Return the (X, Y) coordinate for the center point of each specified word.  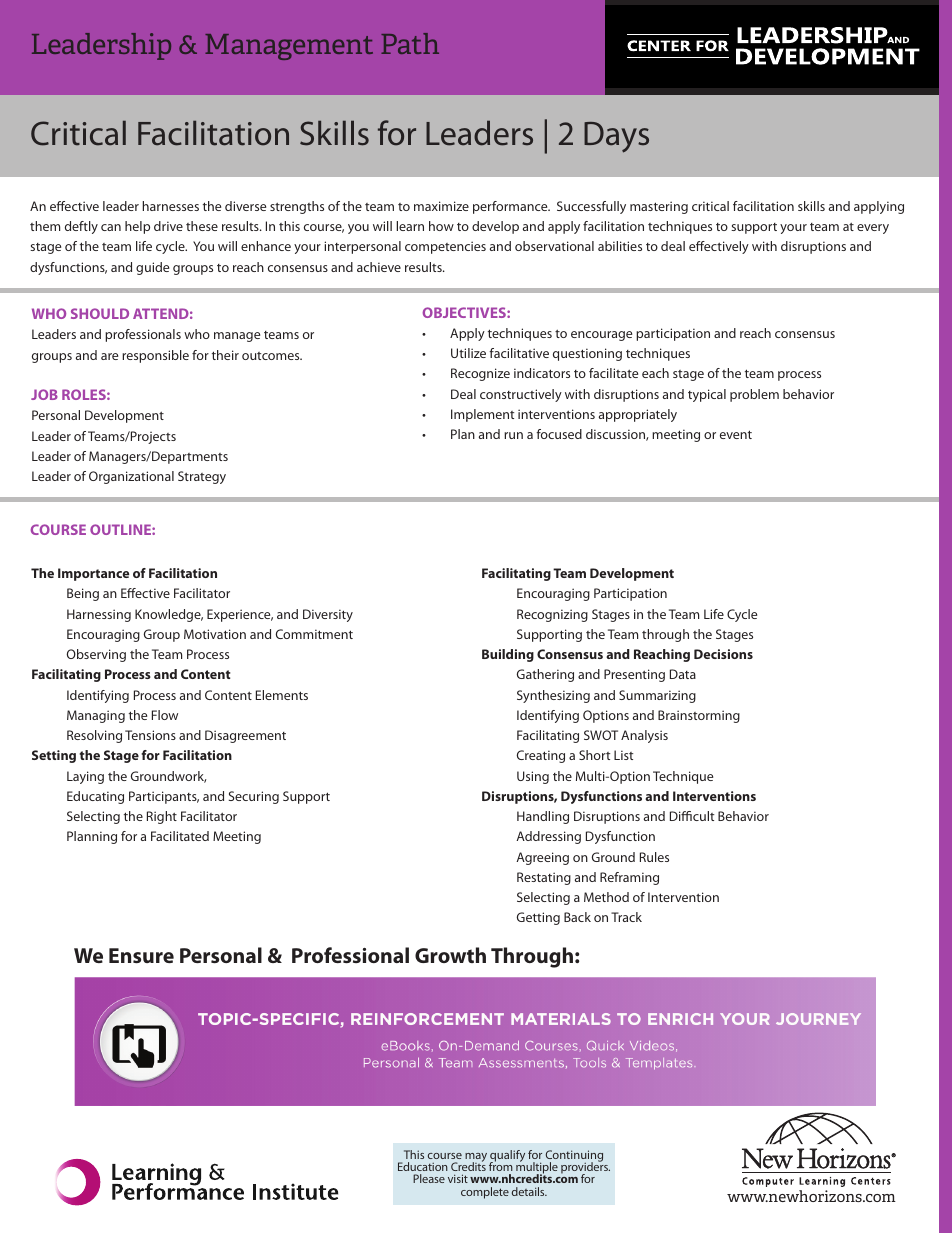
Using (533, 777)
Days (616, 137)
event (736, 434)
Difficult (692, 816)
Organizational (131, 477)
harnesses (170, 206)
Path (410, 43)
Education (423, 1166)
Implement (482, 415)
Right (162, 817)
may (476, 1158)
